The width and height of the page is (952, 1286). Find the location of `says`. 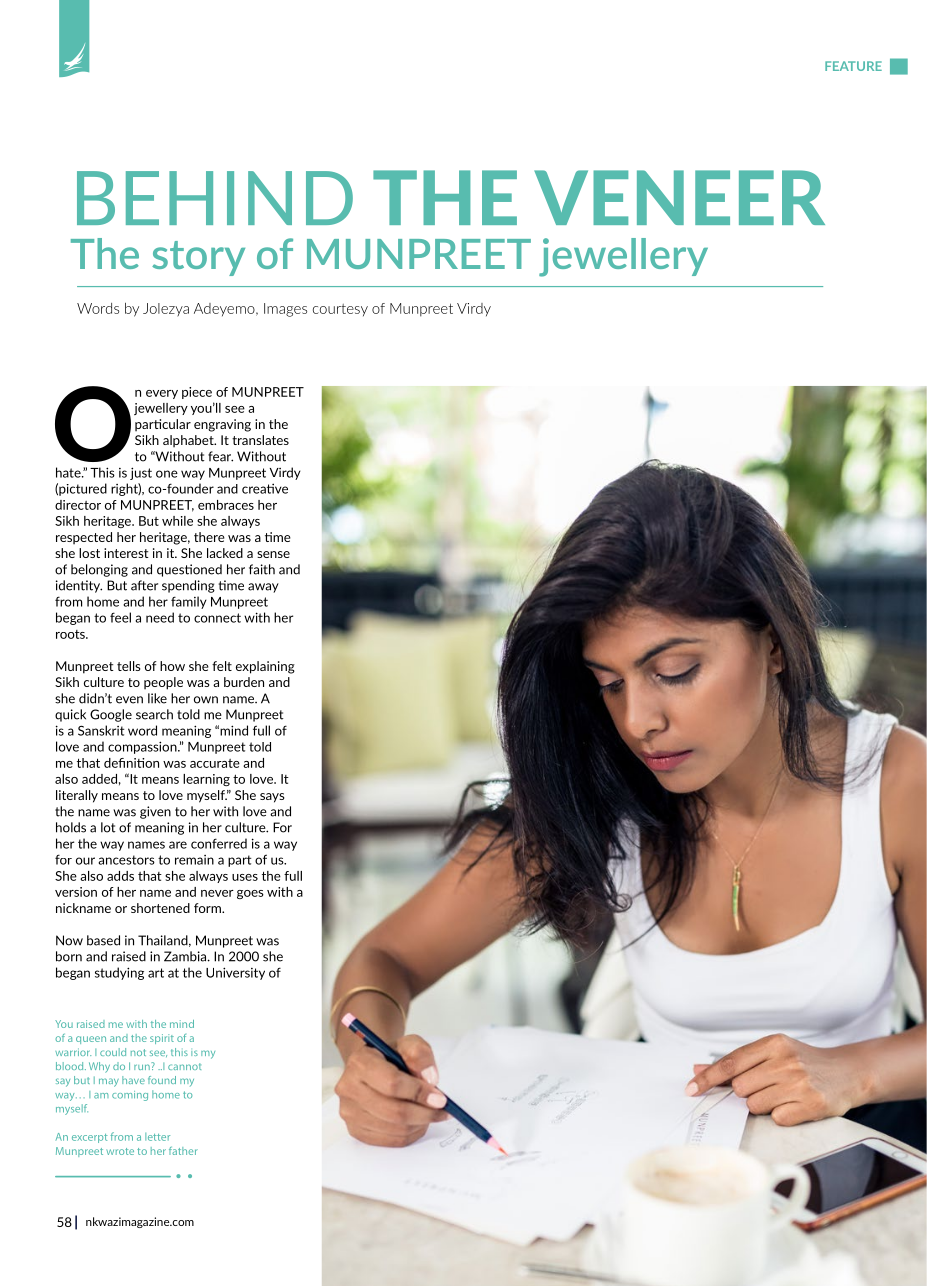

says is located at coordinates (272, 798).
